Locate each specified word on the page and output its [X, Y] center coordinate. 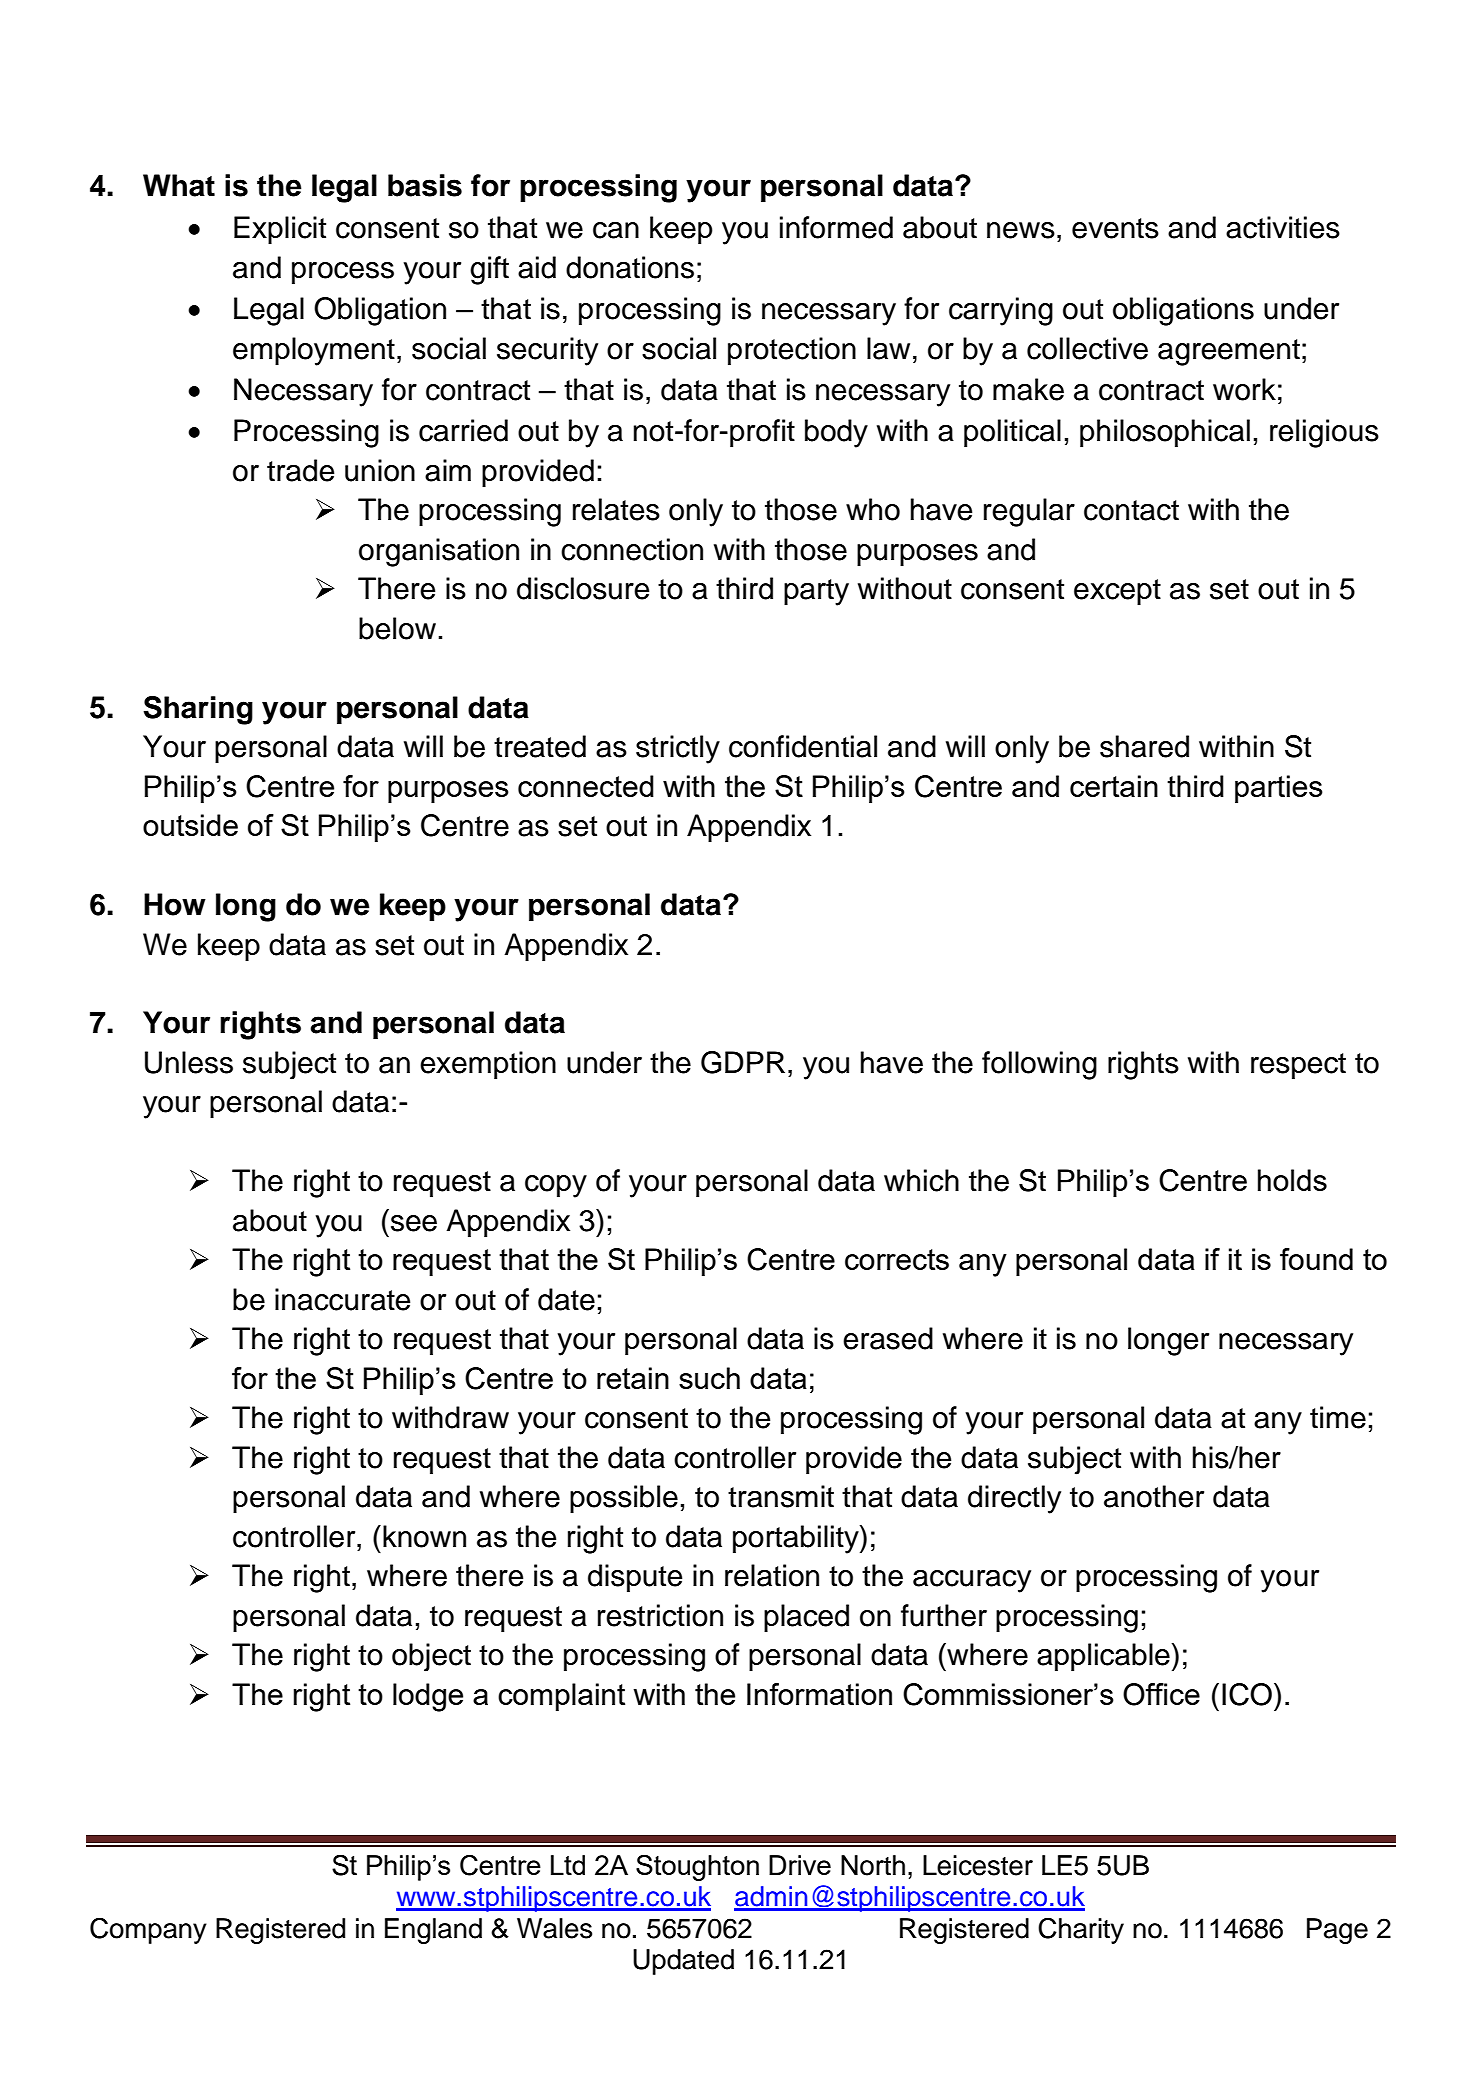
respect [1298, 1066]
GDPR [743, 1062]
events [1115, 228]
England [433, 1931]
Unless [189, 1062]
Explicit [280, 230]
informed [836, 227]
